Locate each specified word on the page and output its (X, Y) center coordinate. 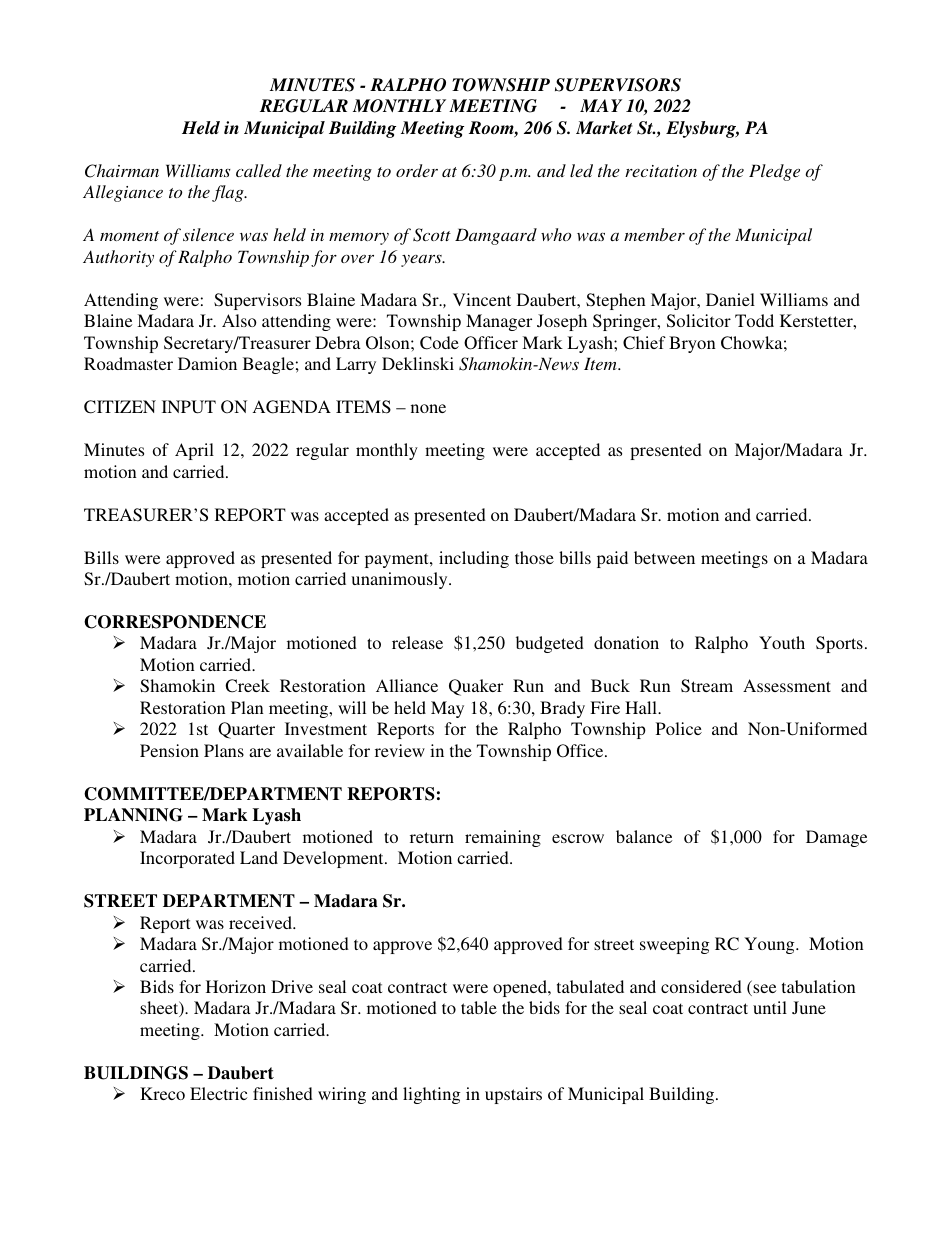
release (417, 642)
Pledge (774, 172)
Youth (782, 642)
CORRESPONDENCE (175, 622)
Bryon (692, 344)
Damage (836, 838)
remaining (503, 838)
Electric (218, 1093)
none (428, 408)
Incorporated (187, 859)
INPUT (189, 407)
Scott (432, 235)
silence (208, 234)
